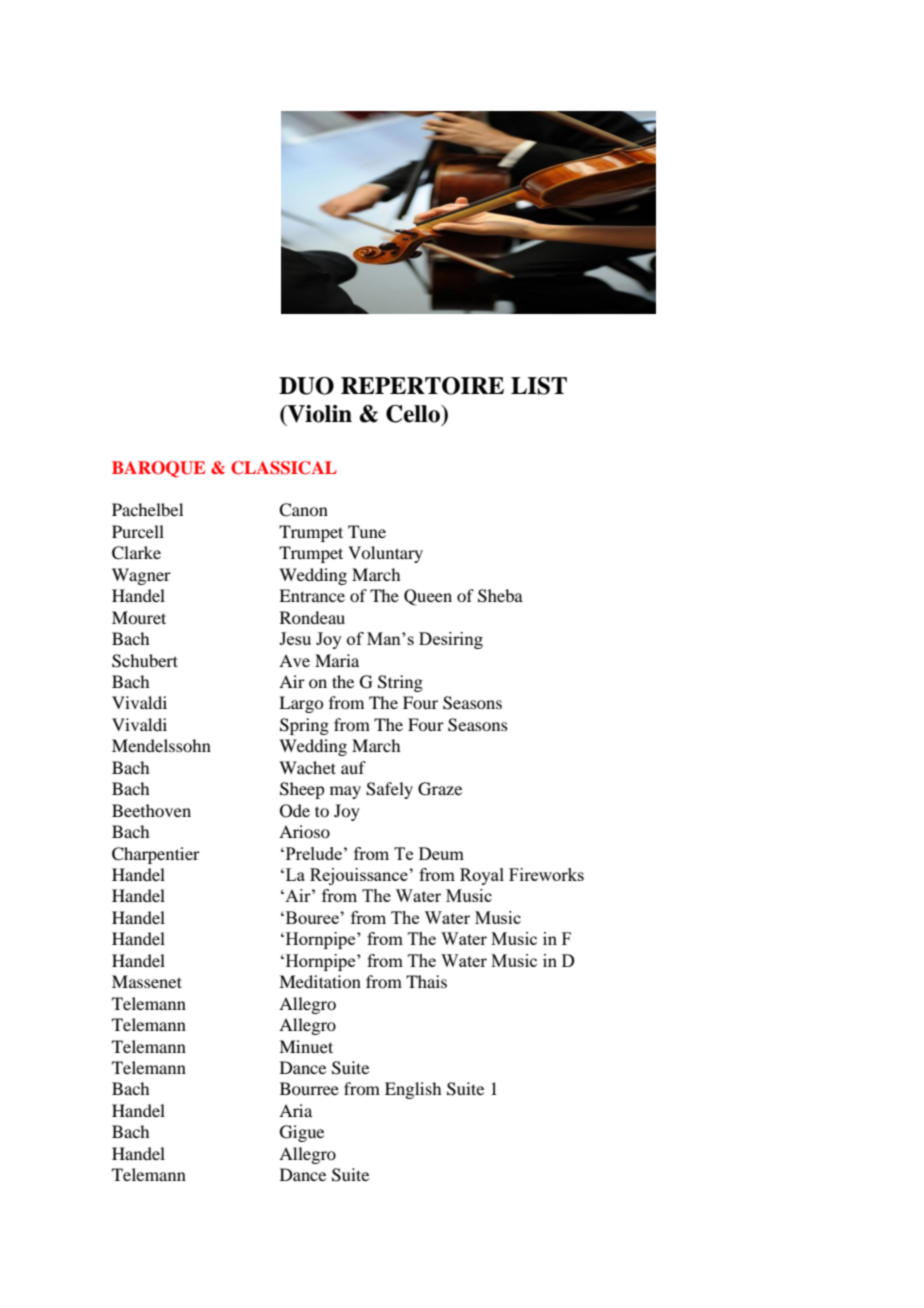 The width and height of the screenshot is (924, 1308). What do you see at coordinates (539, 386) in the screenshot?
I see `LIST` at bounding box center [539, 386].
